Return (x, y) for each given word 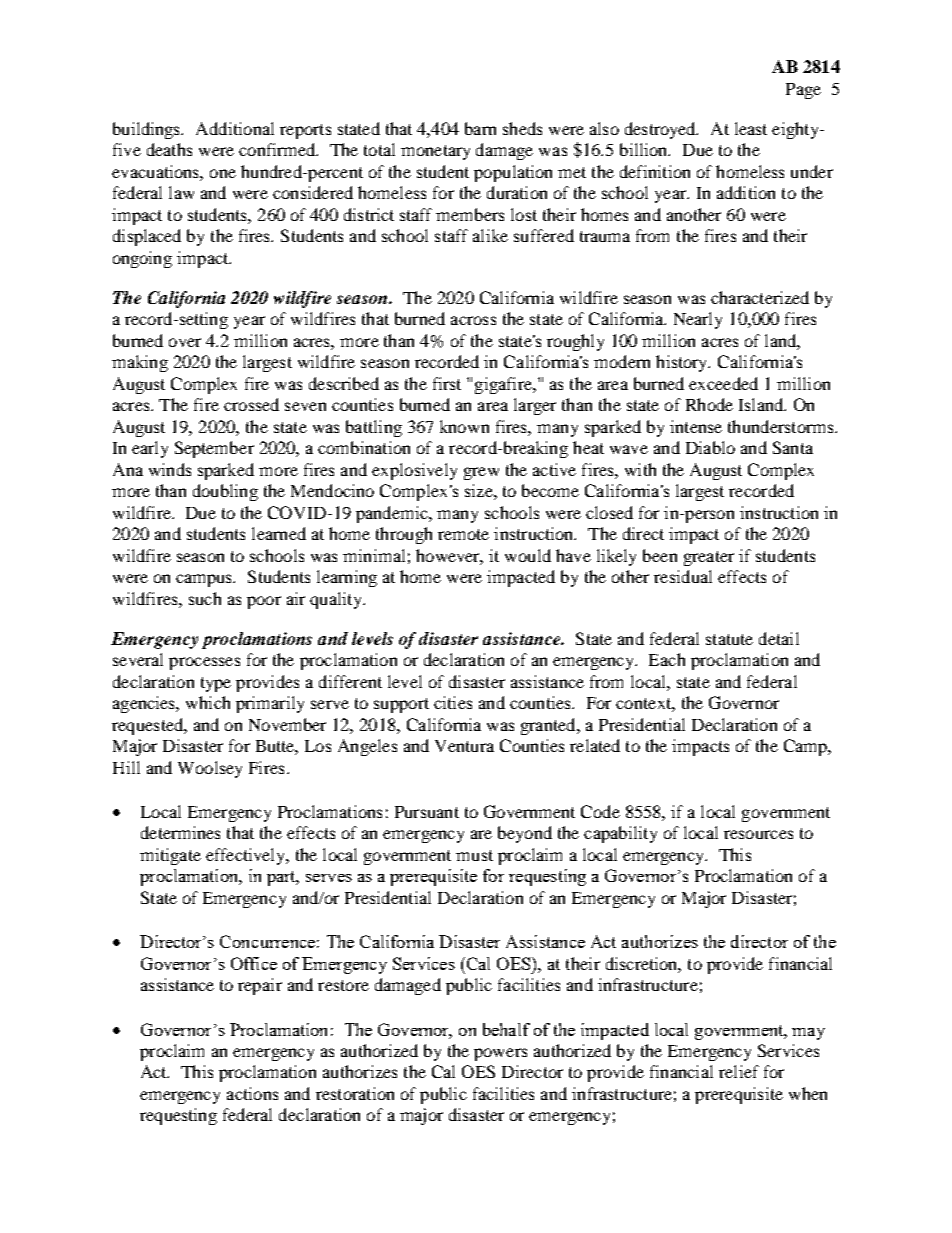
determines (180, 832)
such (205, 598)
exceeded (723, 383)
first (447, 383)
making (140, 363)
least (751, 128)
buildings (148, 130)
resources (758, 834)
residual (683, 576)
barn (480, 128)
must (474, 855)
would (528, 555)
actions (252, 1093)
